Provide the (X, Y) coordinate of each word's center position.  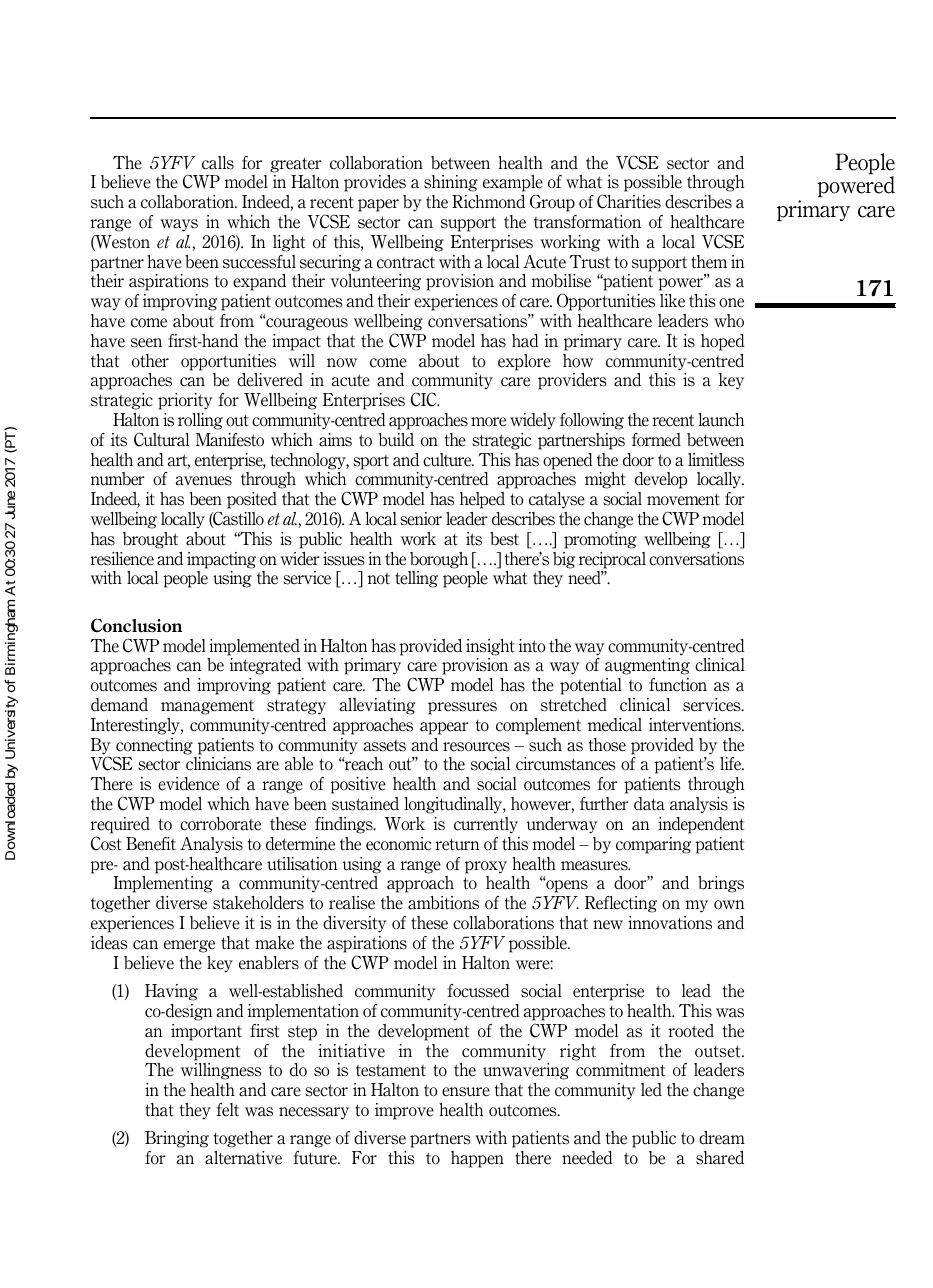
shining (451, 183)
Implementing (163, 884)
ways (179, 225)
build (396, 440)
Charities (629, 201)
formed (656, 440)
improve (404, 1111)
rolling (200, 421)
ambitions (443, 903)
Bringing (177, 1139)
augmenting (647, 666)
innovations (670, 923)
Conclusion (136, 626)
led (651, 1090)
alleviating (377, 706)
